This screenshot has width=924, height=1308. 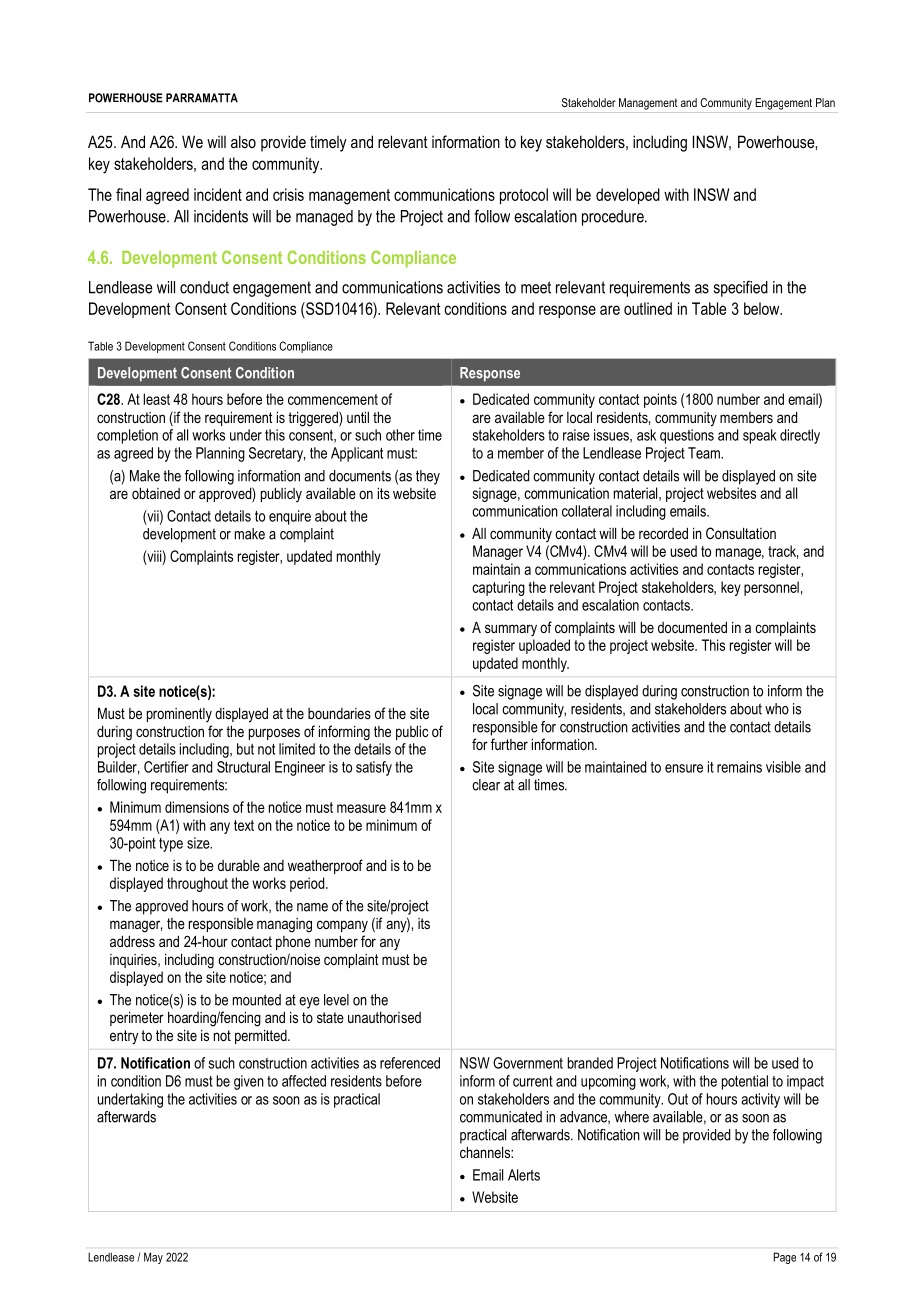 What do you see at coordinates (197, 807) in the screenshot?
I see `dimensions` at bounding box center [197, 807].
